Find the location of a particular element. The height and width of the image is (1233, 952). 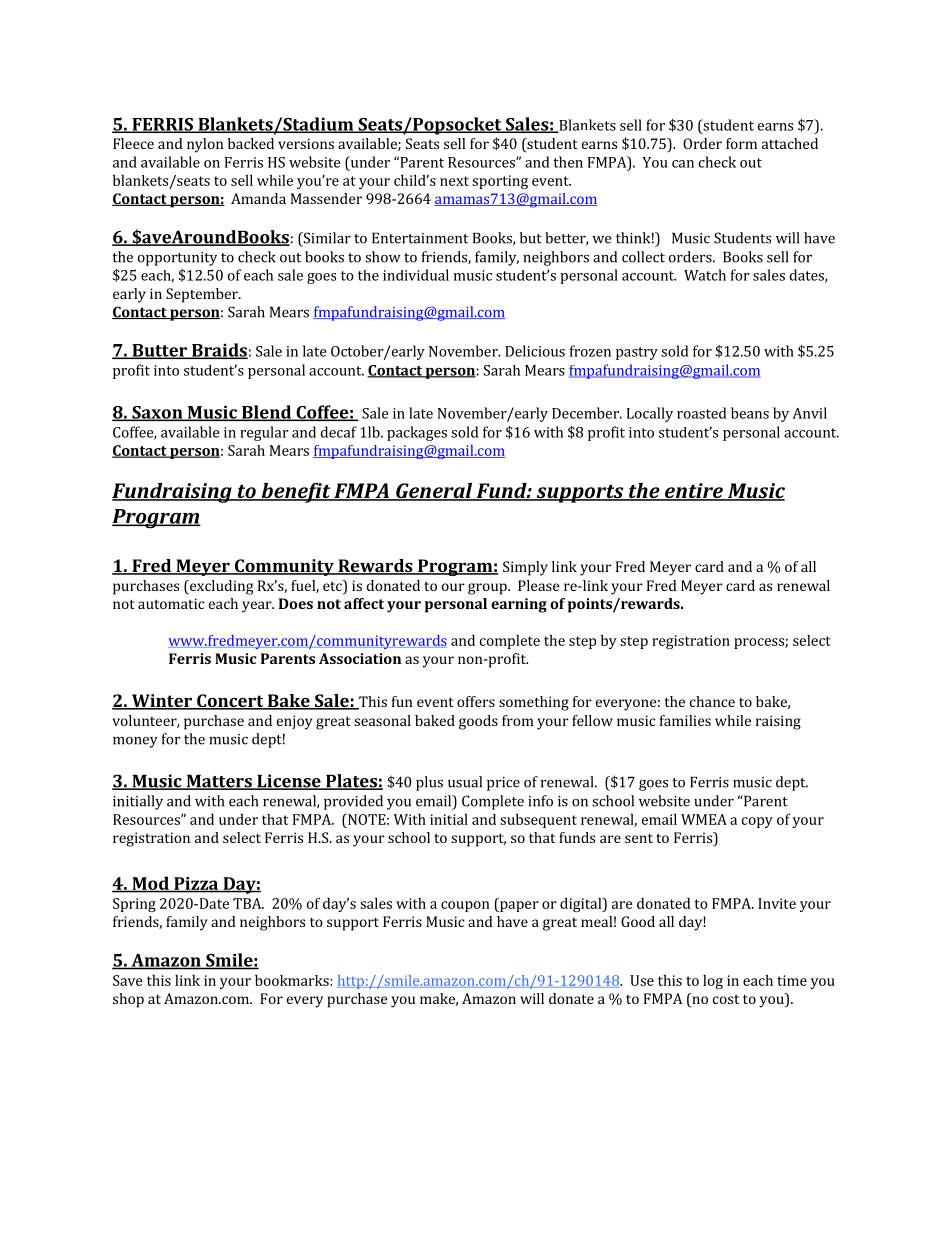

nylon is located at coordinates (205, 145).
